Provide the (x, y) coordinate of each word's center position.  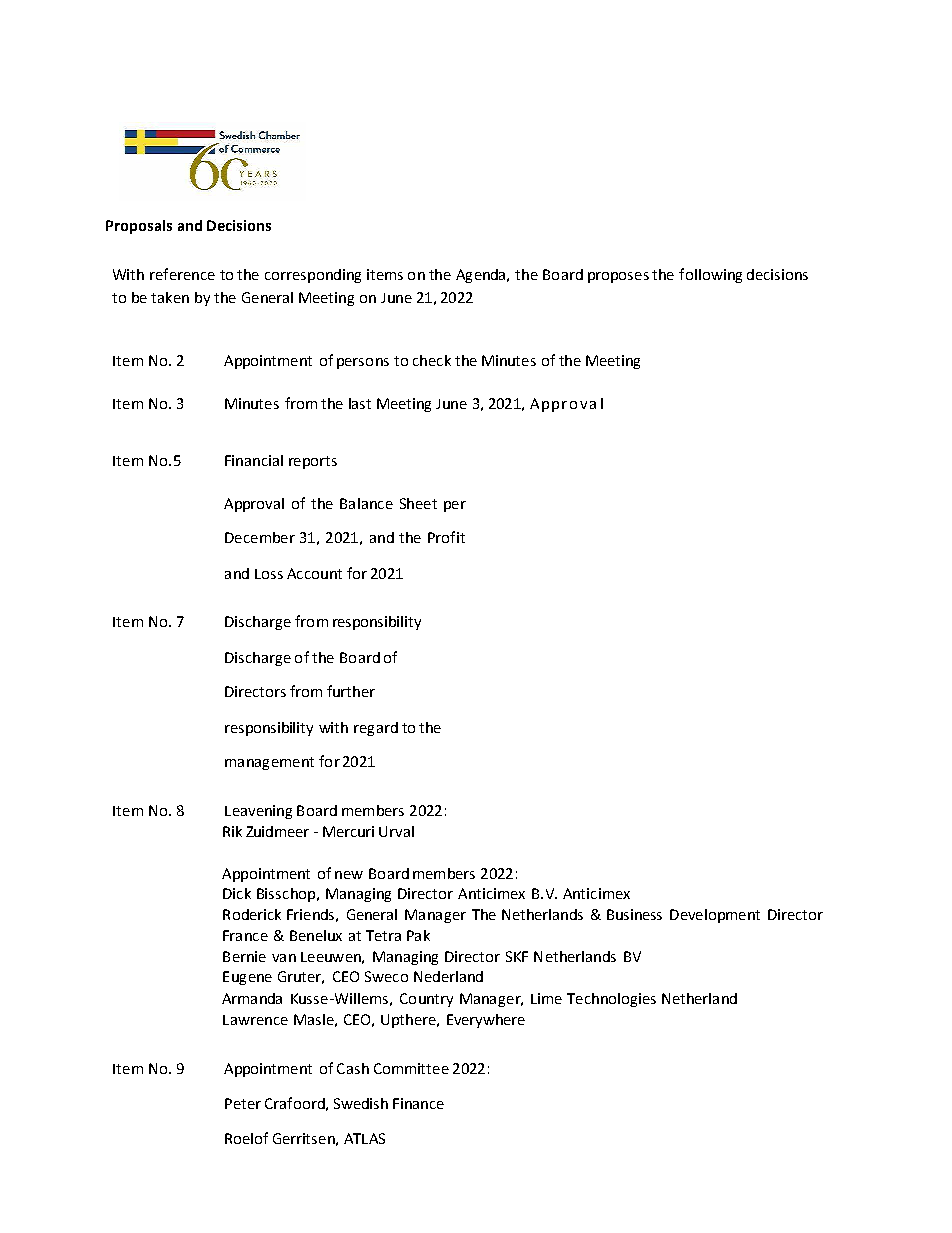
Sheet (418, 503)
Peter (243, 1103)
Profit (446, 537)
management (269, 763)
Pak (418, 935)
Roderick (252, 914)
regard (376, 729)
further (351, 691)
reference (182, 274)
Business (634, 914)
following (710, 275)
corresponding (313, 276)
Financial (254, 460)
